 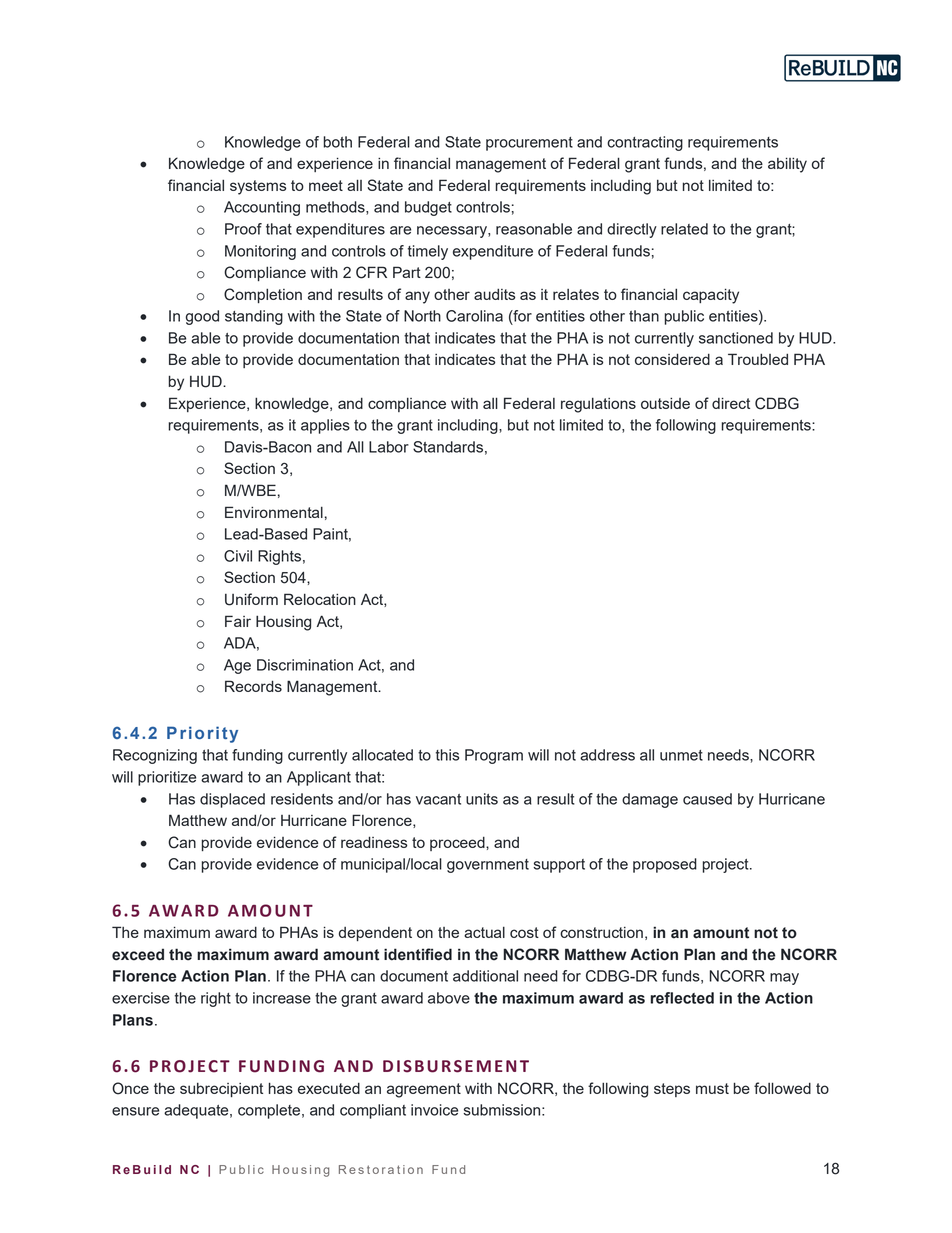 I want to click on must, so click(x=712, y=1088).
